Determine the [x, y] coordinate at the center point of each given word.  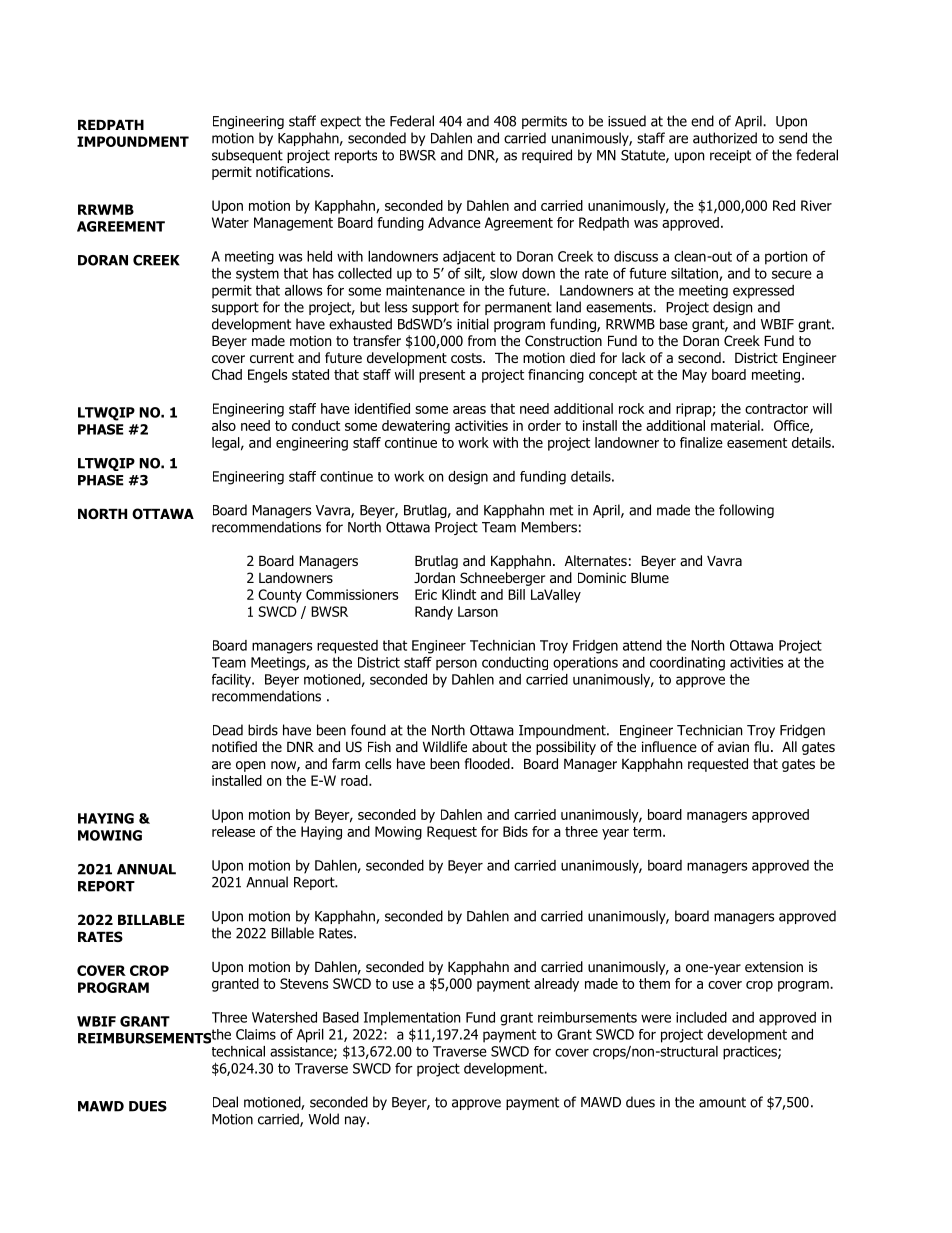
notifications [294, 172]
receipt [730, 156]
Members [549, 527]
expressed [763, 292]
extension [774, 967]
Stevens [304, 983]
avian [733, 746]
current [272, 358]
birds [263, 730]
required [547, 156]
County [280, 596]
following [746, 511]
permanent [518, 308]
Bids [515, 831]
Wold [323, 1119]
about [489, 746]
